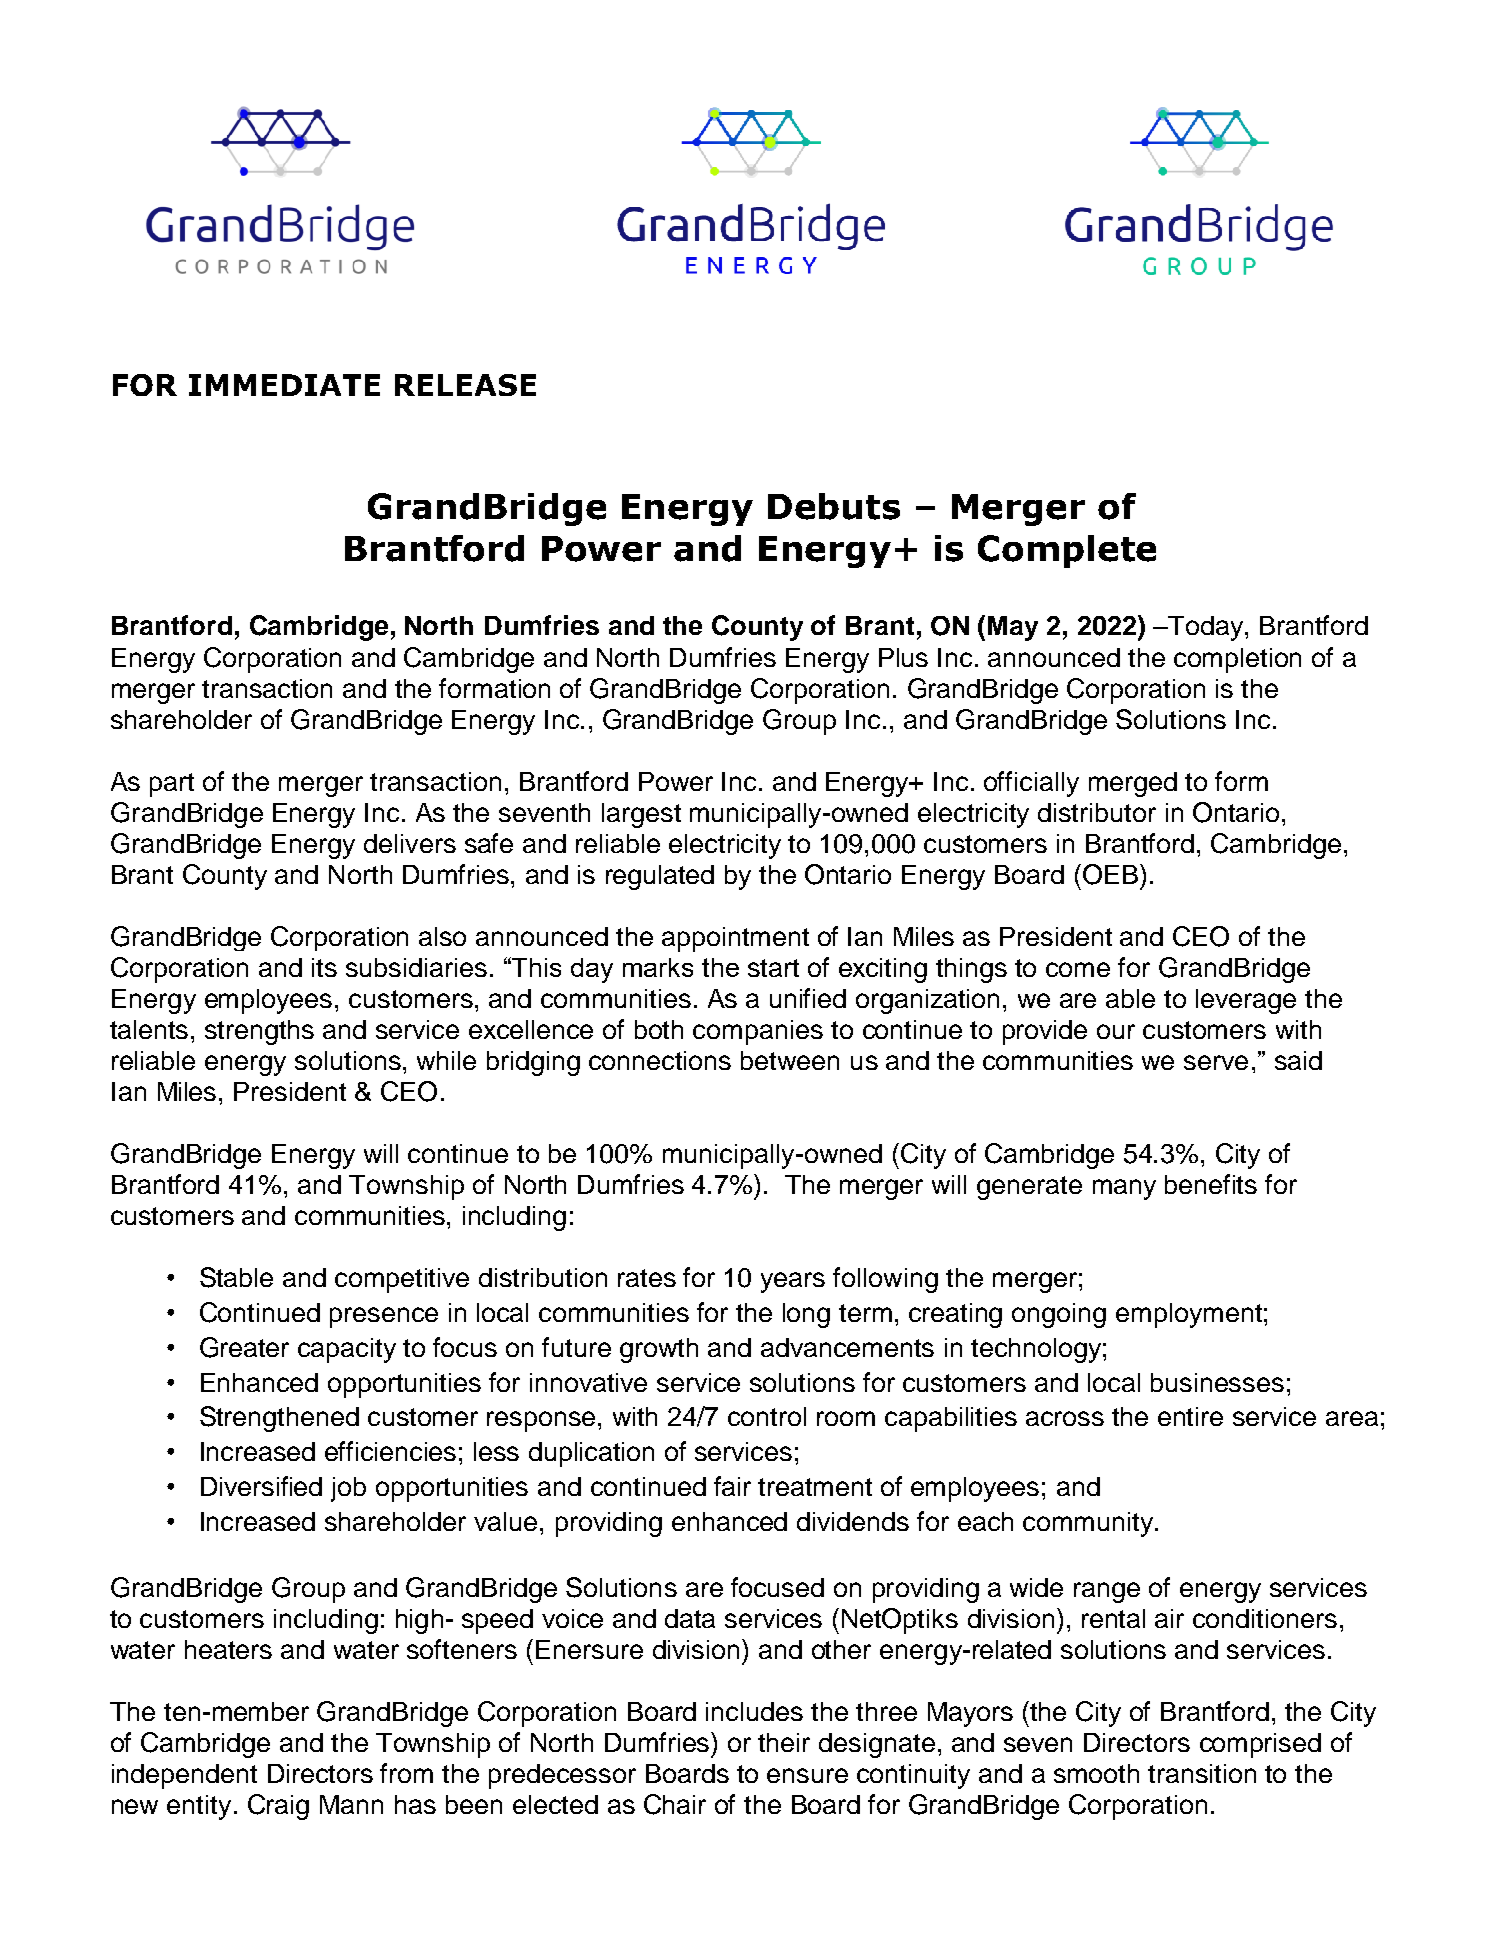 The image size is (1500, 1942). I want to click on IMMEDIATE, so click(284, 385).
